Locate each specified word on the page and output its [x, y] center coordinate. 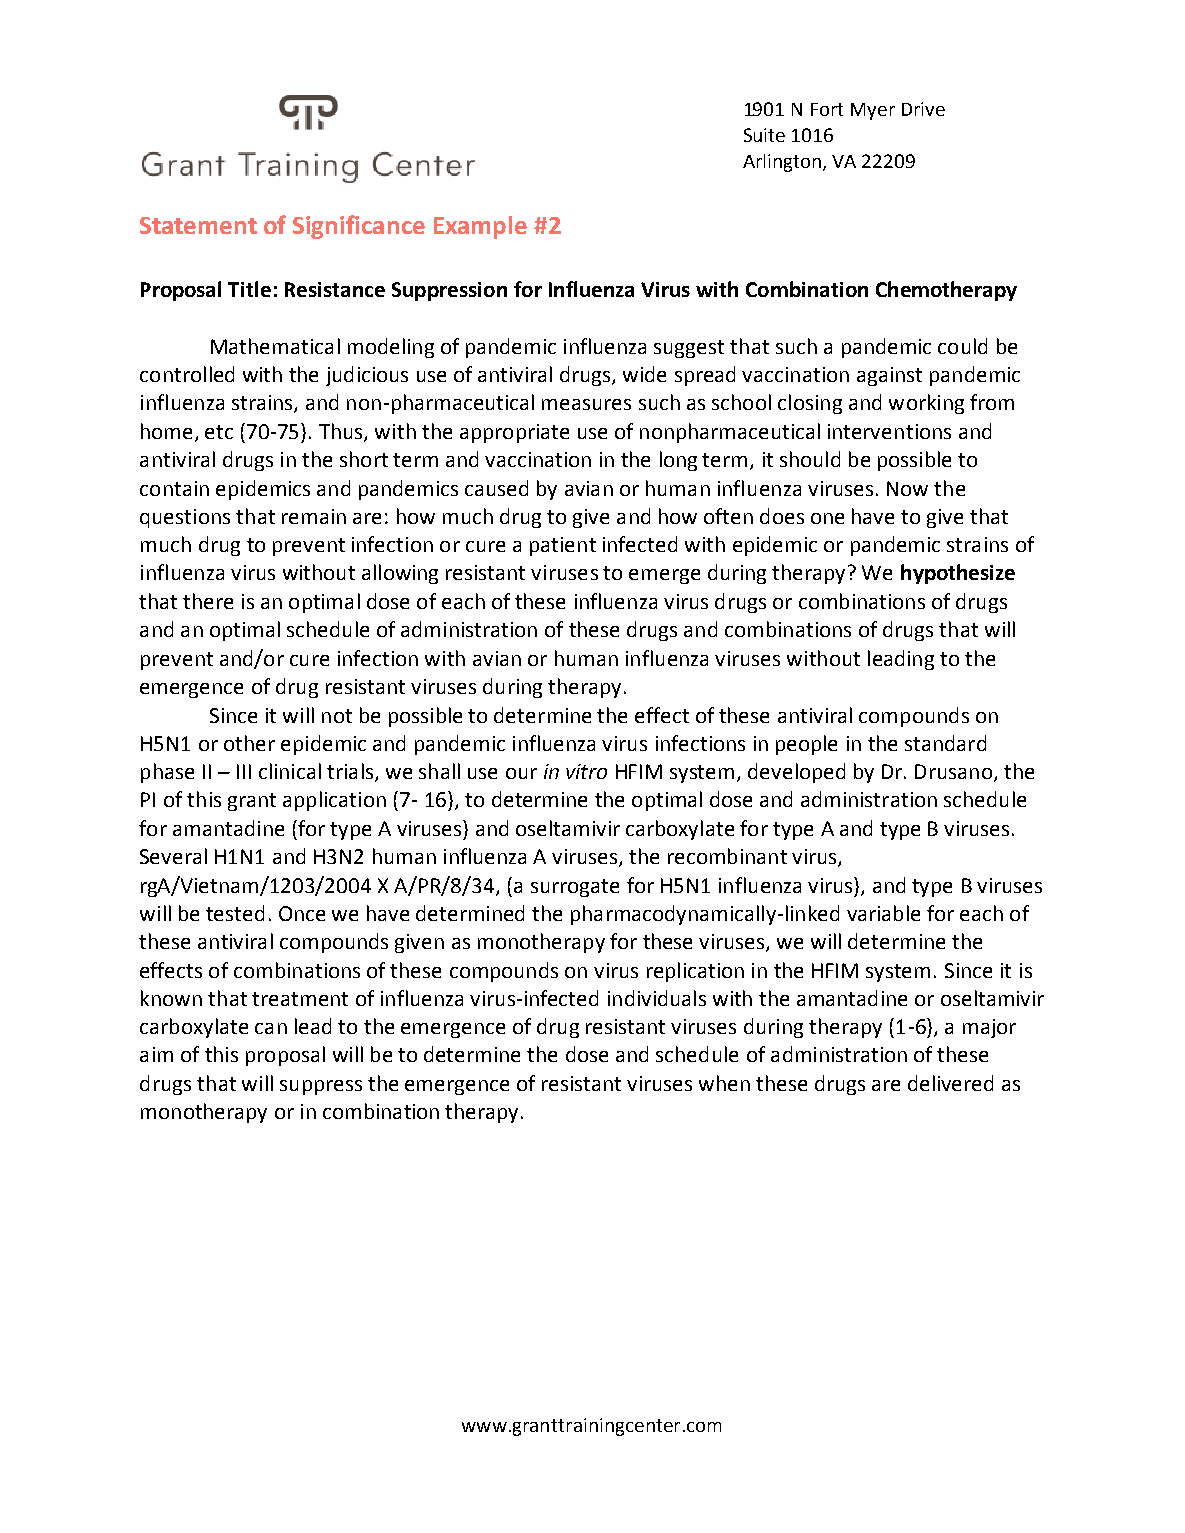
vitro [586, 771]
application [334, 801]
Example [480, 227]
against [889, 376]
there [208, 601]
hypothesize [958, 574]
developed [796, 773]
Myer [873, 111]
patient [563, 546]
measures [586, 404]
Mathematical [275, 346]
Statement [198, 225]
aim [156, 1054]
